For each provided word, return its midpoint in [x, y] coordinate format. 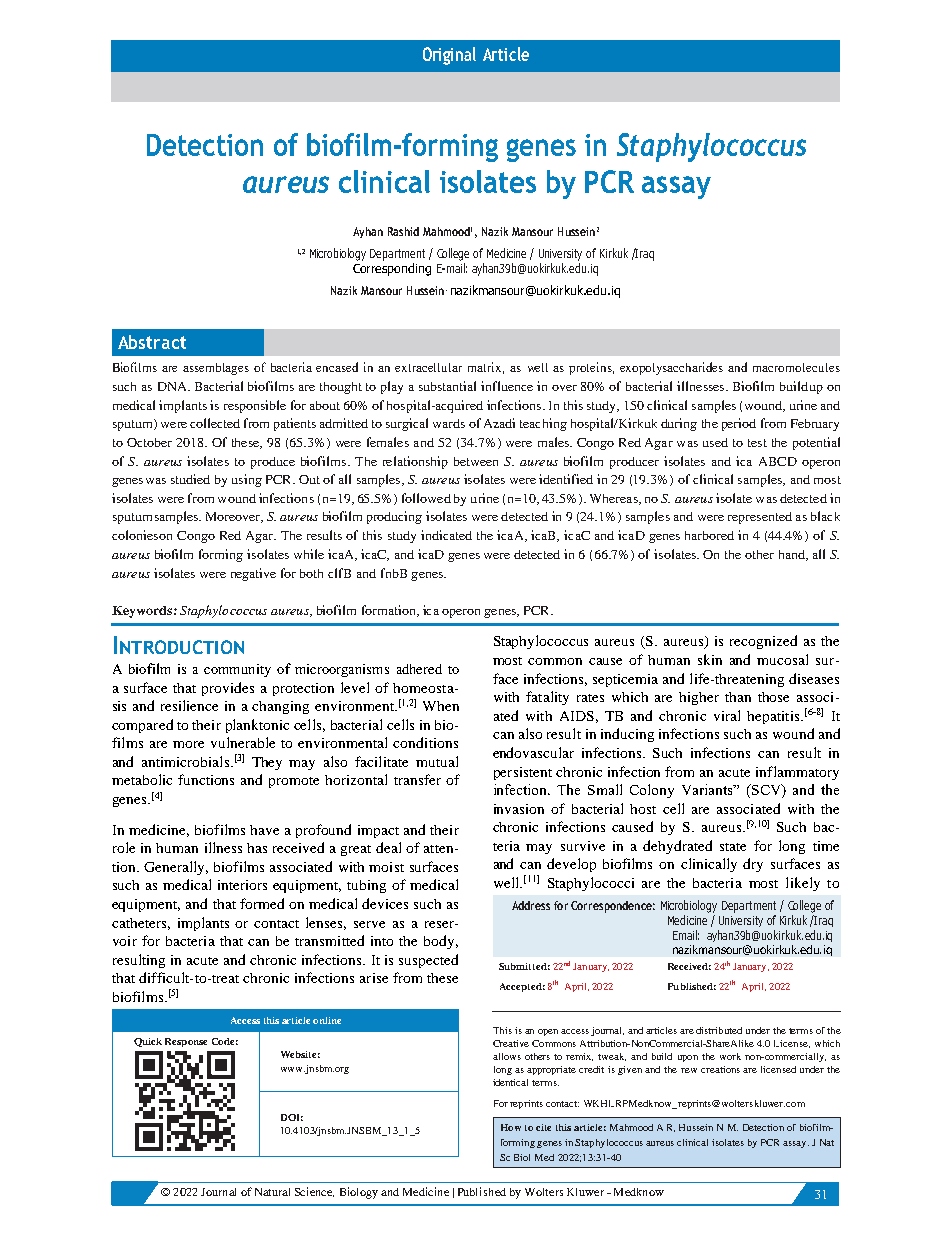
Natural [272, 1192]
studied [190, 479]
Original [449, 56]
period [739, 424]
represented [760, 518]
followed [426, 498]
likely [803, 884]
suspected [428, 961]
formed [262, 903]
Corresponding [392, 269]
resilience [189, 705]
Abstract [152, 342]
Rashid [403, 231]
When [441, 706]
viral [727, 715]
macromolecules [796, 367]
